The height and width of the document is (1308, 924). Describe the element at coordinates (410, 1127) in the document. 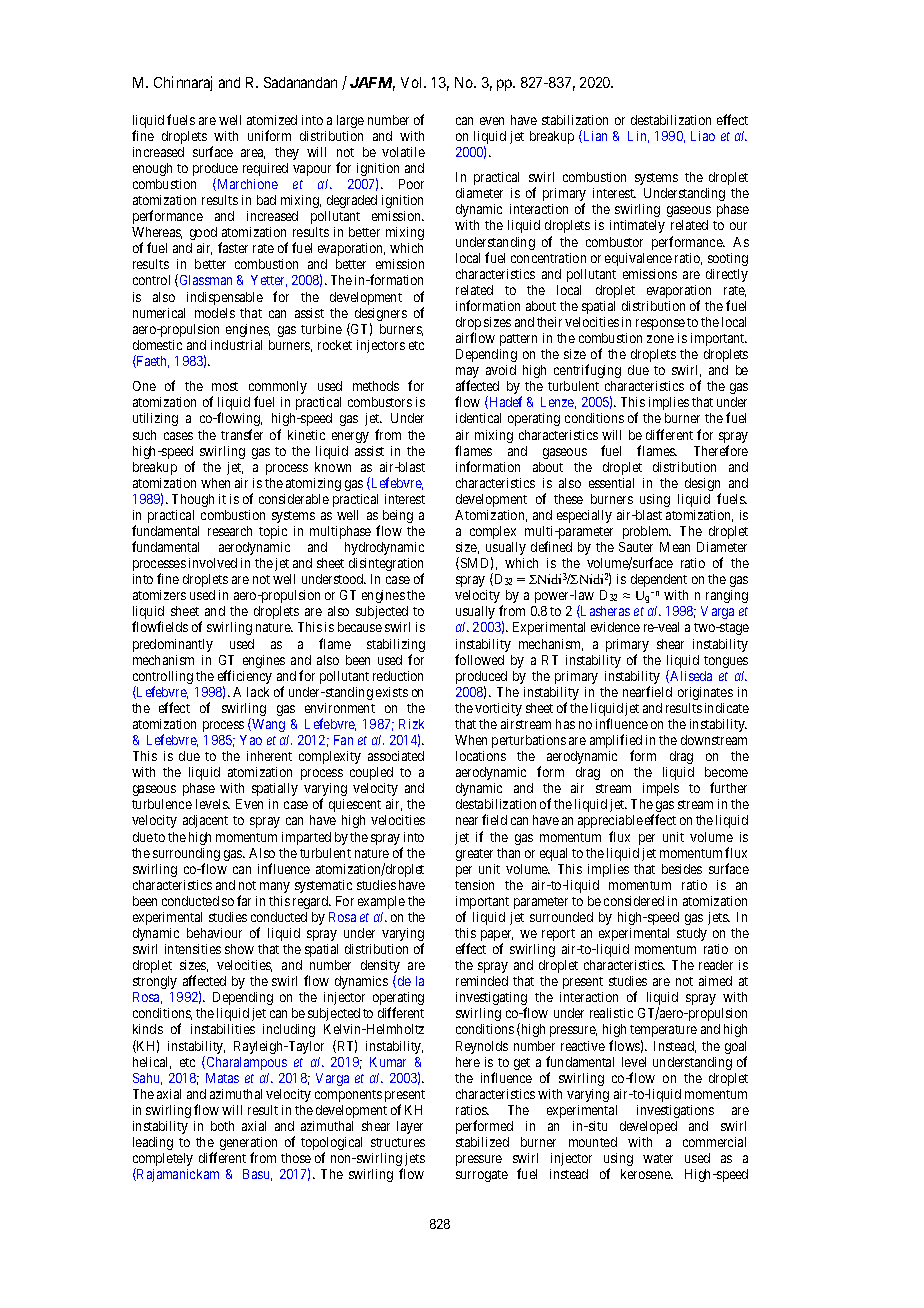

I see `layer` at that location.
